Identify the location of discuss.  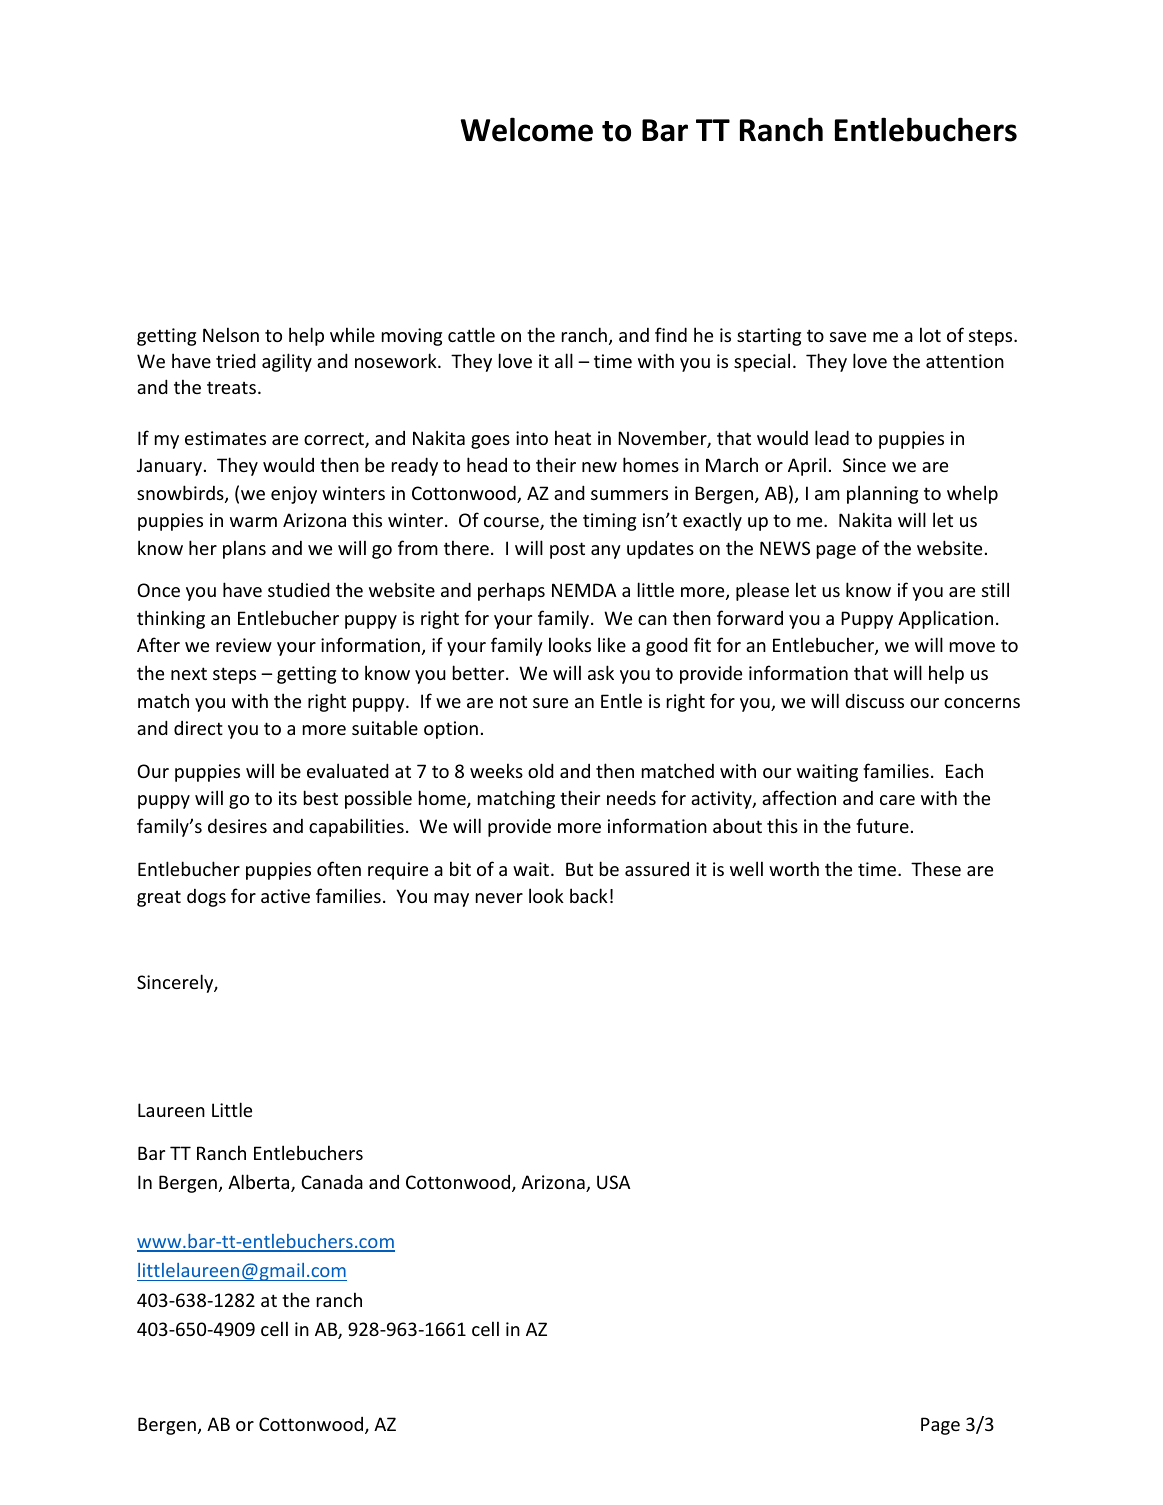
(874, 700).
